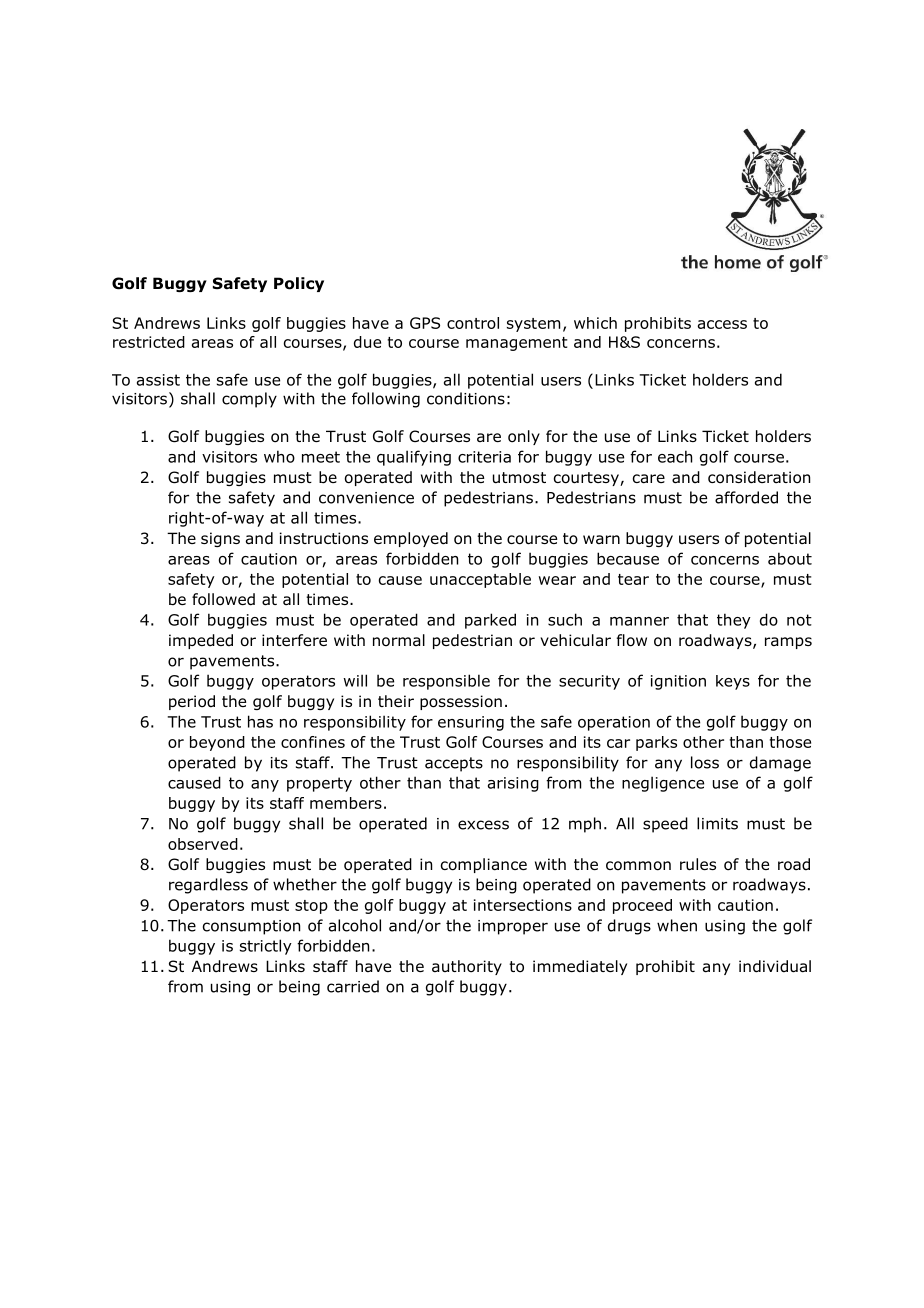 Image resolution: width=924 pixels, height=1308 pixels. Describe the element at coordinates (734, 621) in the page. I see `they` at that location.
